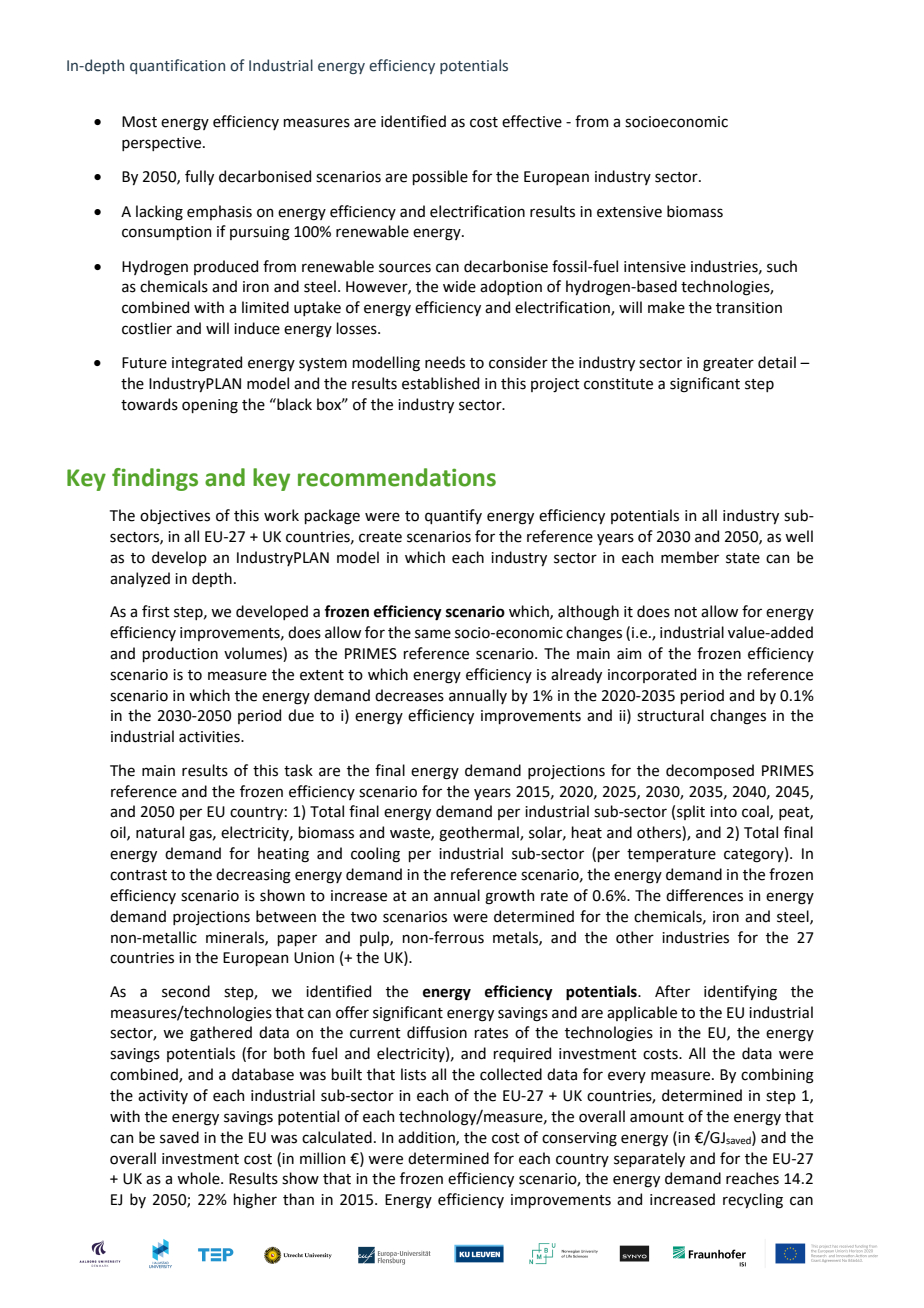  I want to click on quantification, so click(177, 66).
